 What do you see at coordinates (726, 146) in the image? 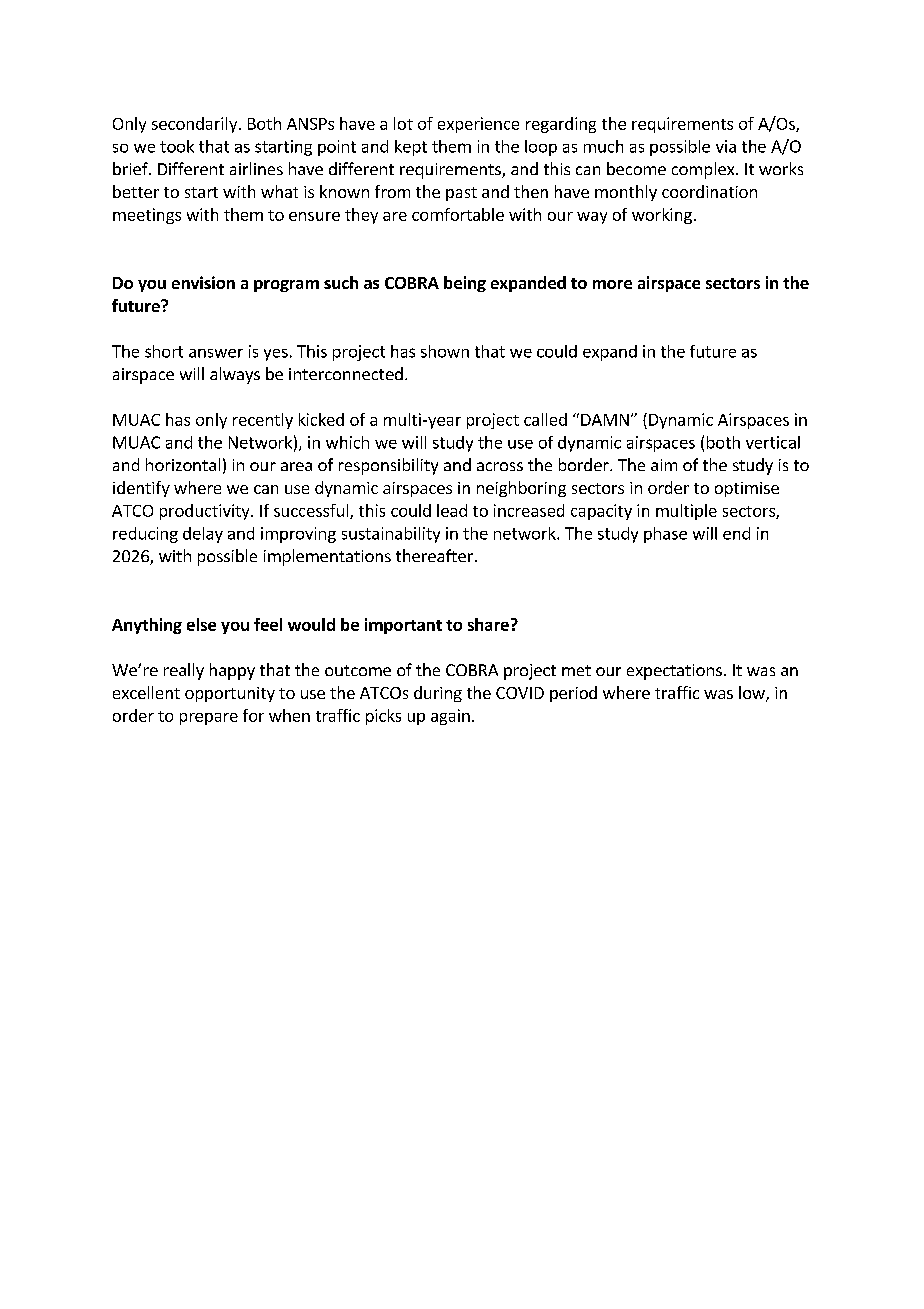
I see `via` at bounding box center [726, 146].
